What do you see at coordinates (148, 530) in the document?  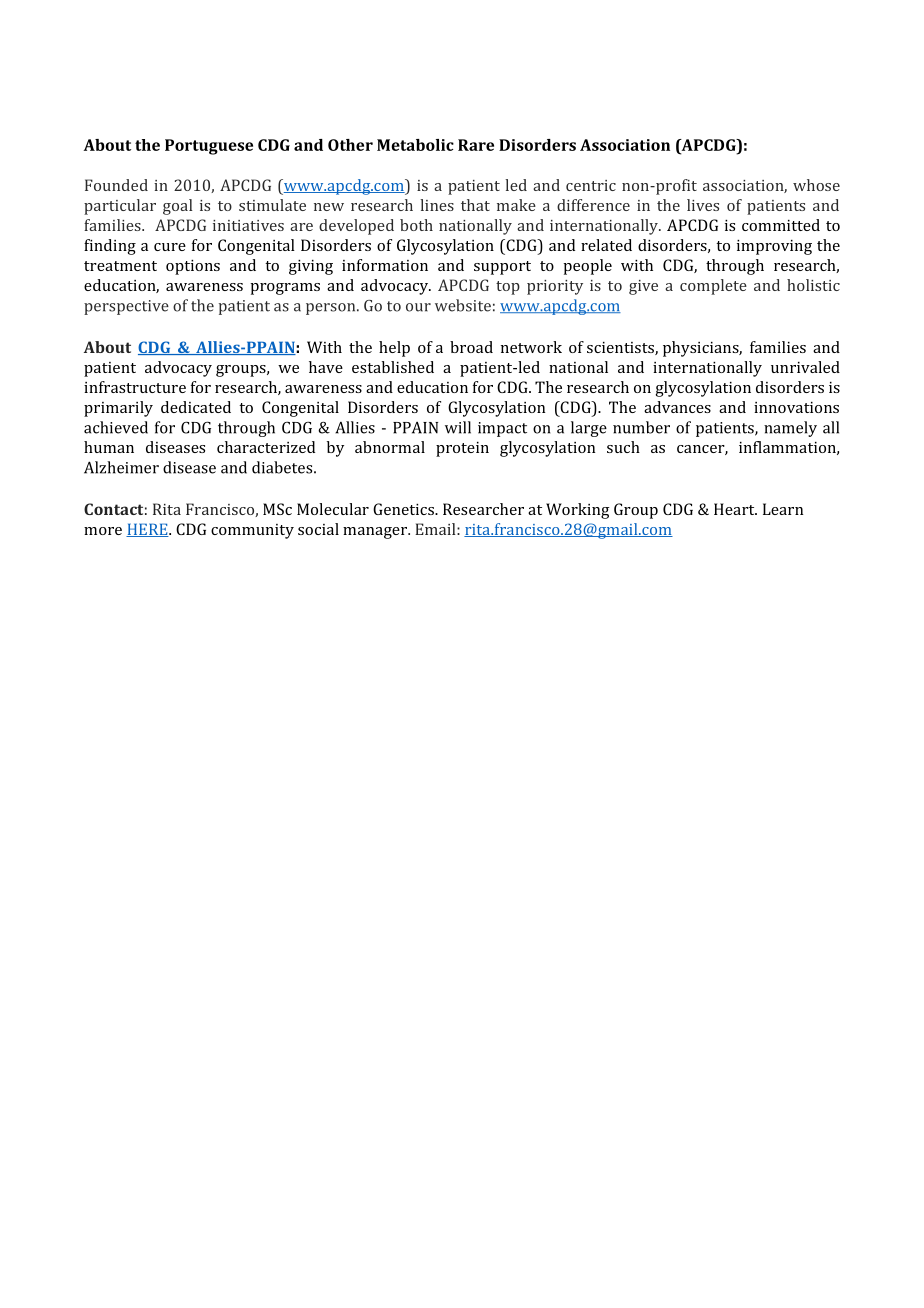 I see `HERE` at bounding box center [148, 530].
